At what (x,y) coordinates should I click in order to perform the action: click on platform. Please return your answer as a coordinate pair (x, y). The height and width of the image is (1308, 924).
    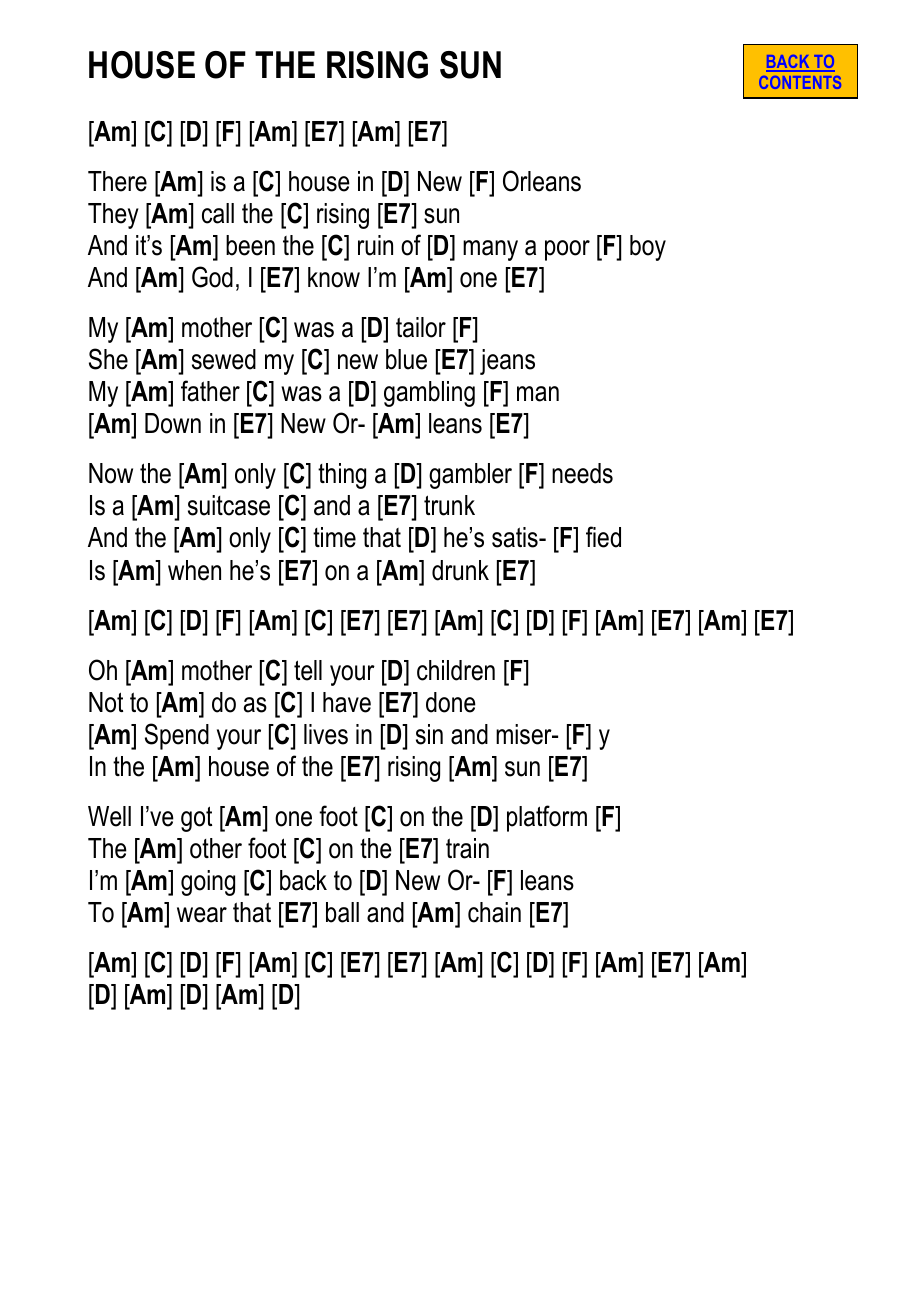
    Looking at the image, I should click on (547, 818).
